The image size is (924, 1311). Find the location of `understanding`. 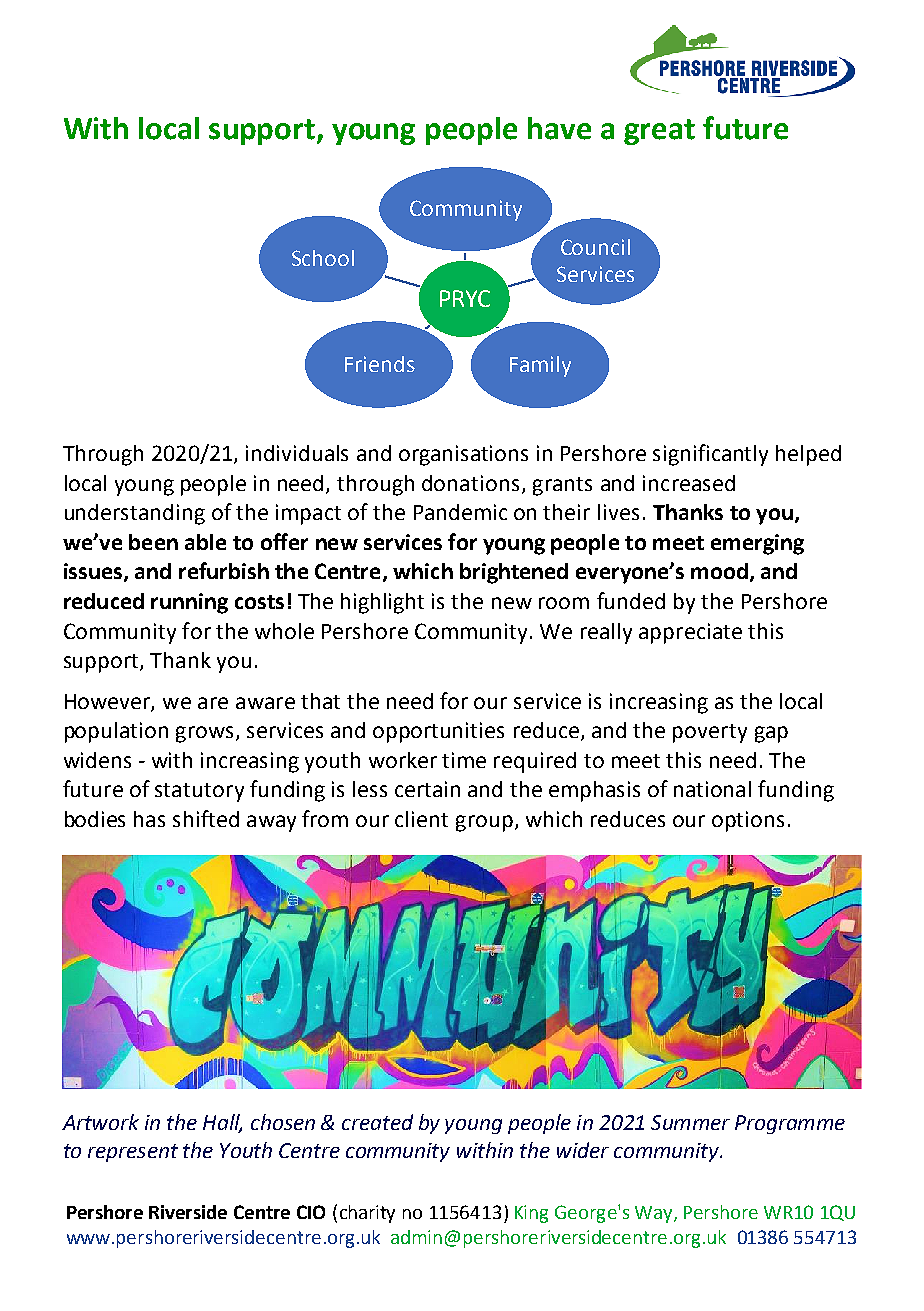

understanding is located at coordinates (135, 514).
